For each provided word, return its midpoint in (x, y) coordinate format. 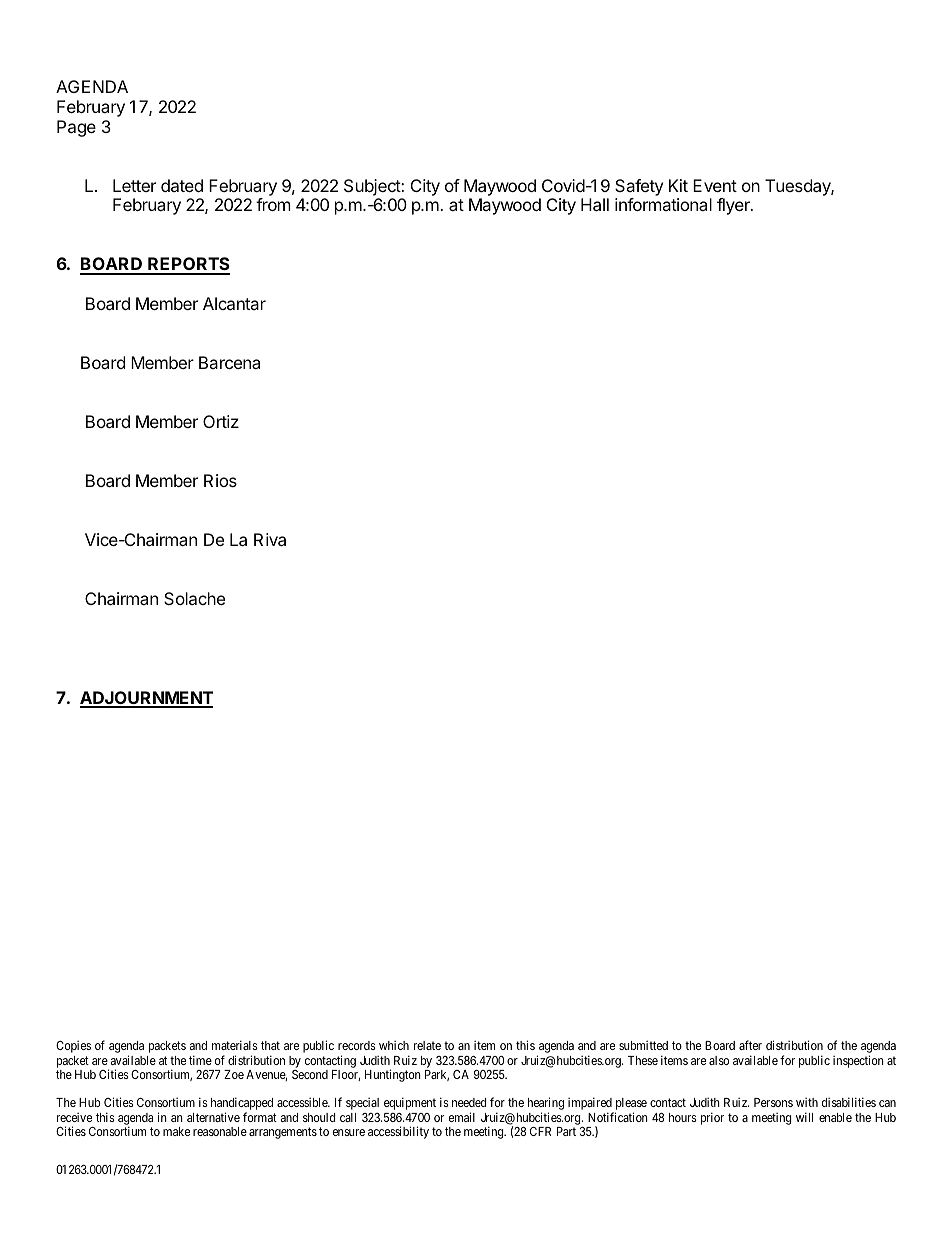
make (176, 1131)
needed (469, 1102)
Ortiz (221, 421)
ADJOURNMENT (146, 699)
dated (182, 185)
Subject (373, 187)
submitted (643, 1045)
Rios (220, 480)
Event (715, 185)
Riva (270, 539)
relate (427, 1045)
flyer (734, 206)
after (750, 1045)
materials (235, 1045)
